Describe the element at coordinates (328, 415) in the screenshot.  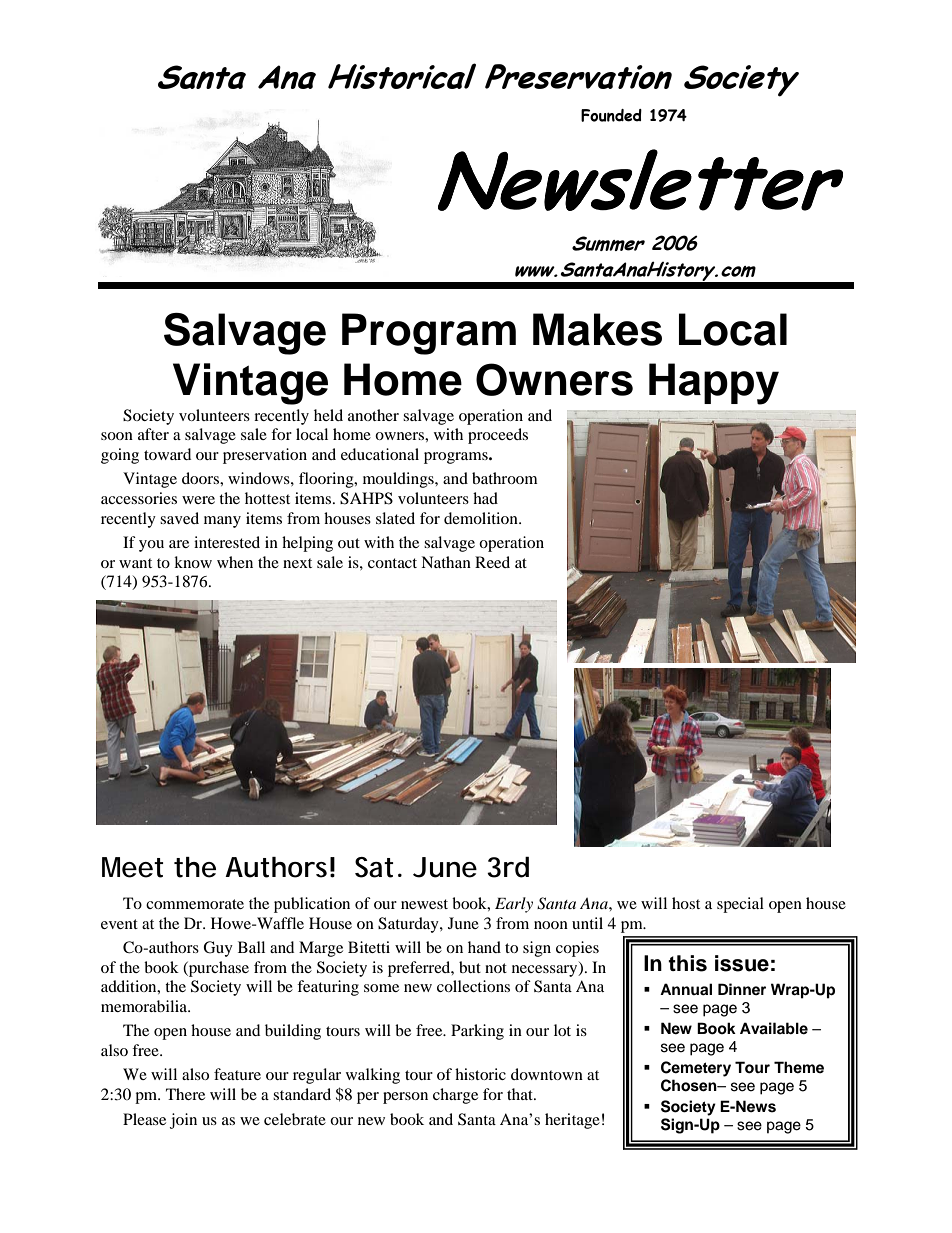
I see `held` at that location.
